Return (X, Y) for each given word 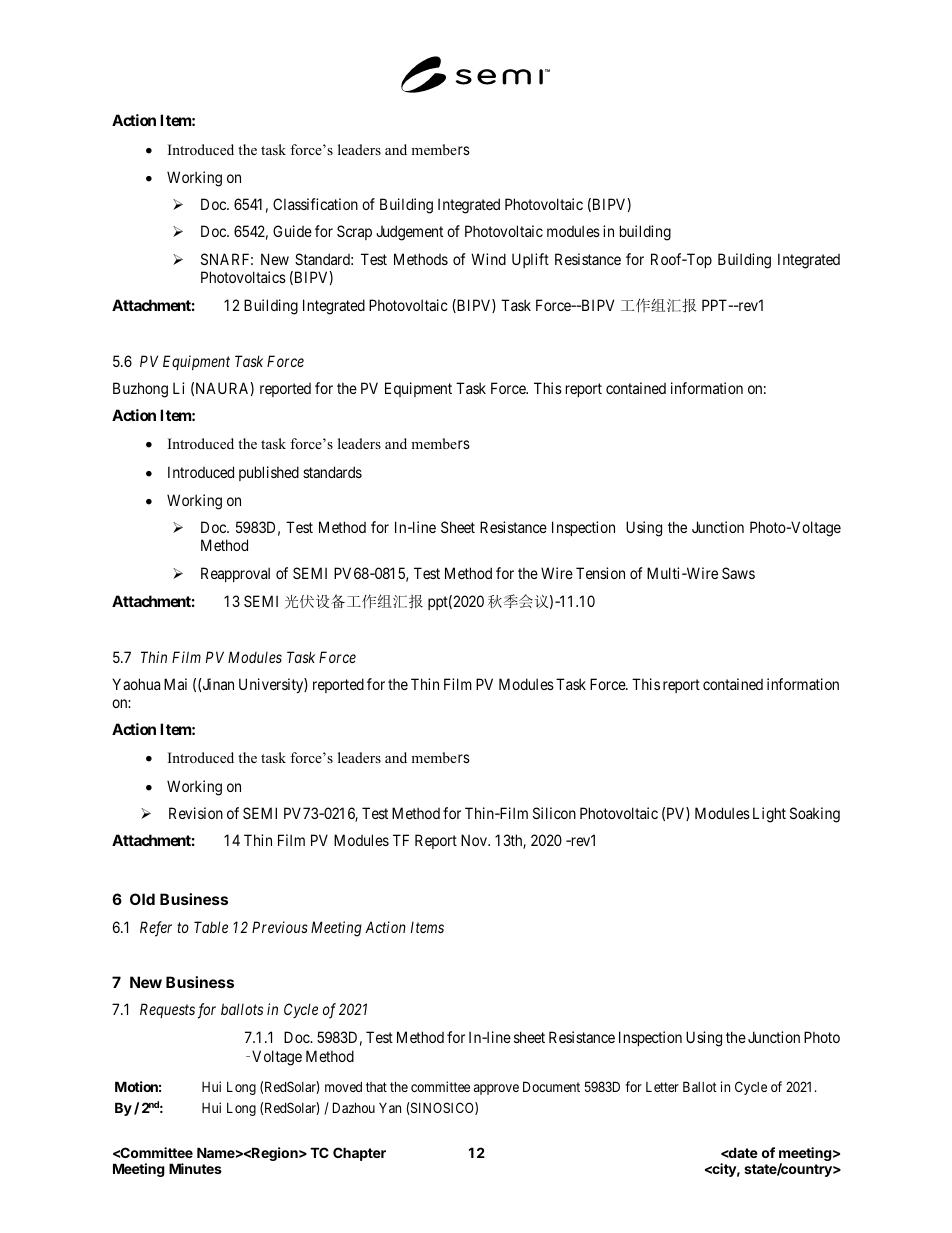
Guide (292, 231)
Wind (488, 259)
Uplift (530, 260)
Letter (662, 1087)
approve (496, 1089)
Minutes (195, 1168)
